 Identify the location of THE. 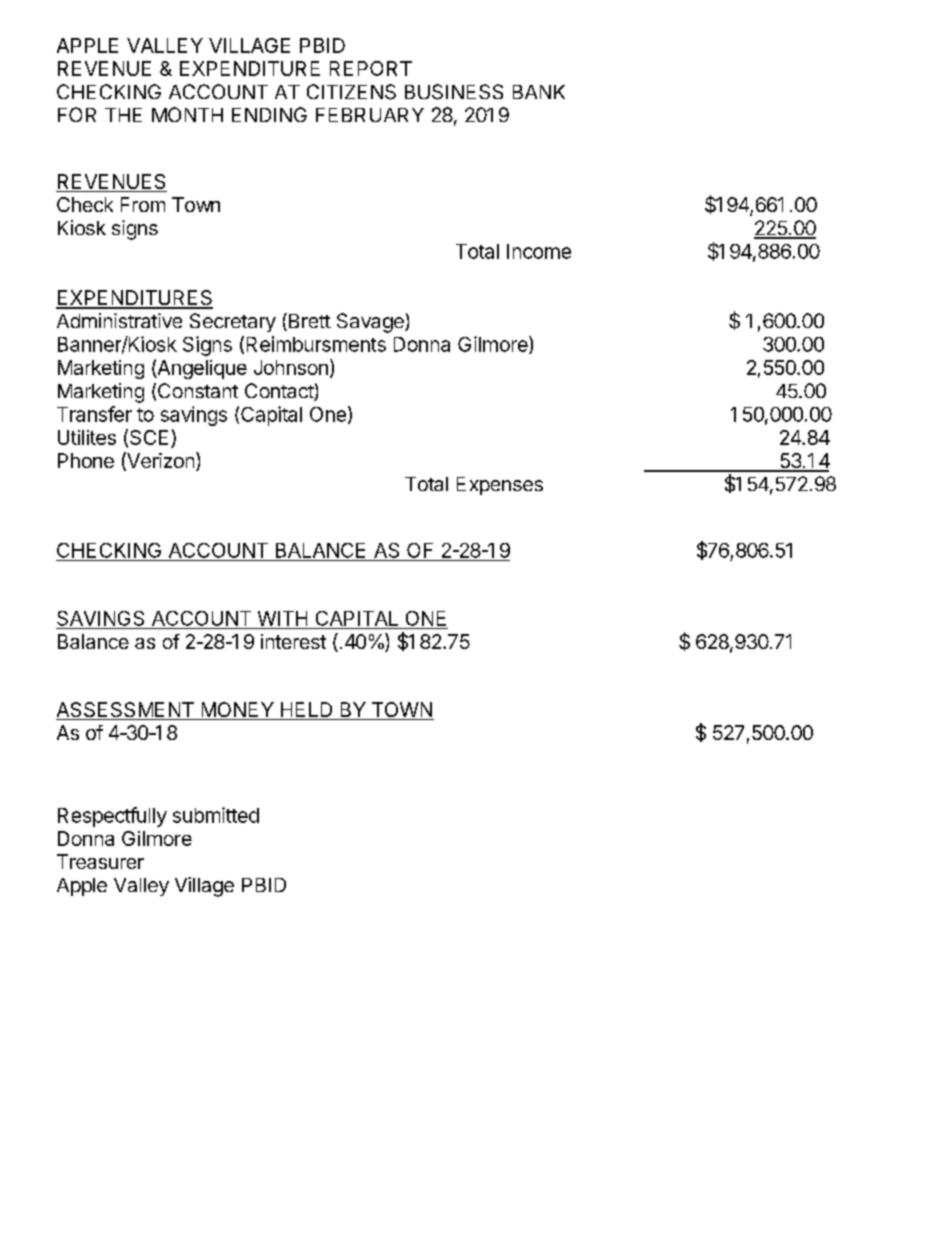
(123, 115).
